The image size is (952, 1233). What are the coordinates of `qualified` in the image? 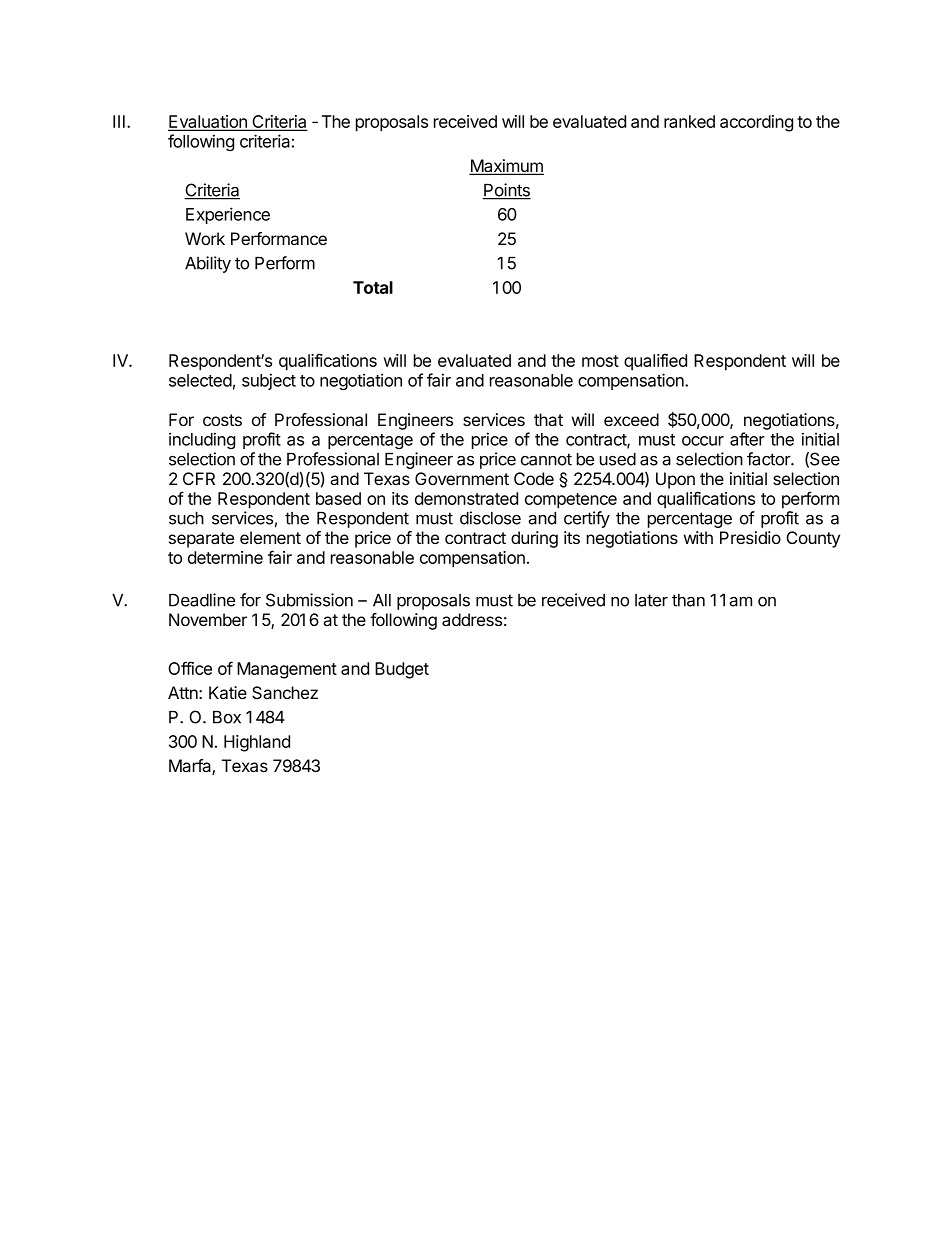 It's located at (655, 362).
